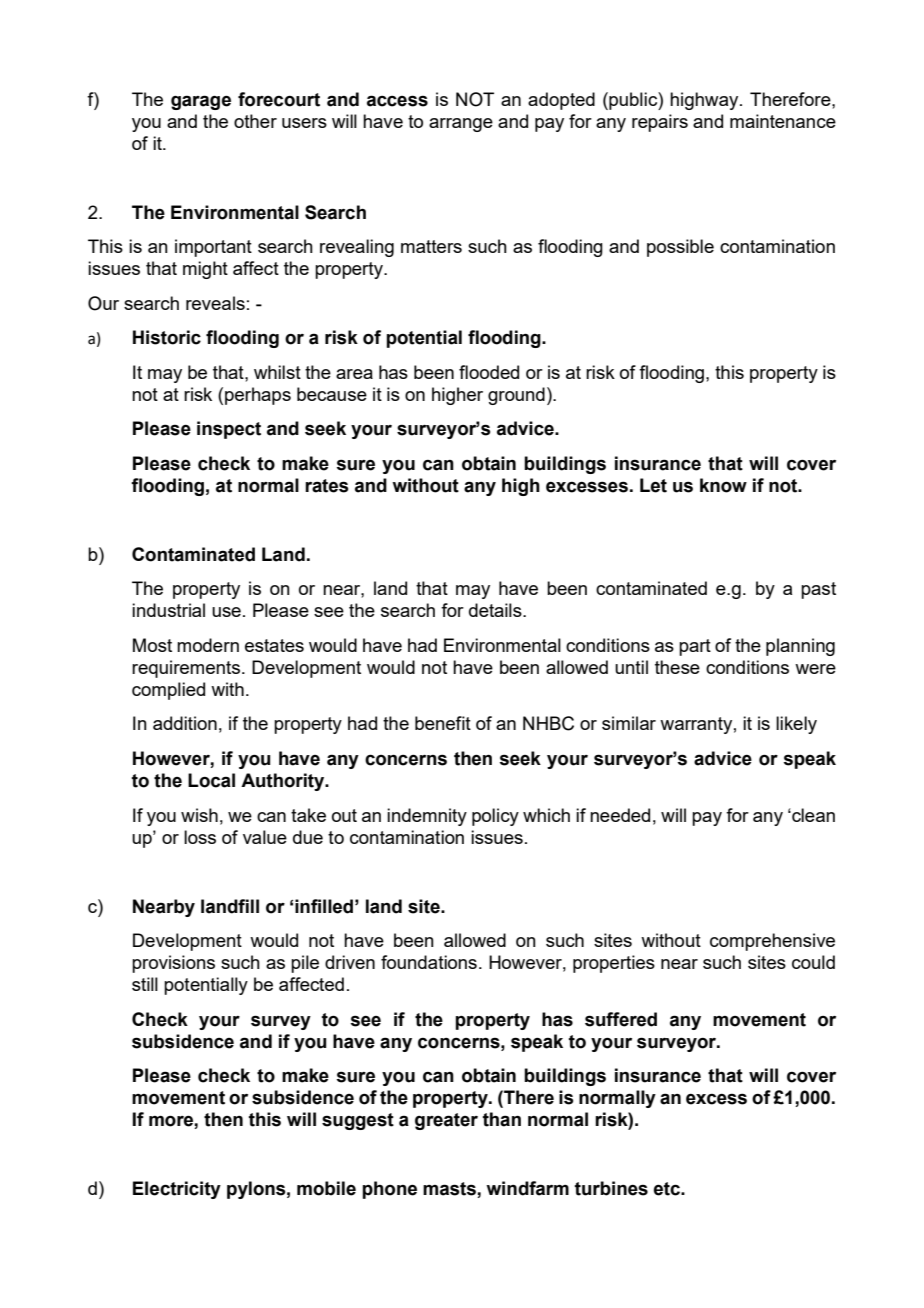 The image size is (924, 1308). Describe the element at coordinates (723, 485) in the screenshot. I see `know` at that location.
